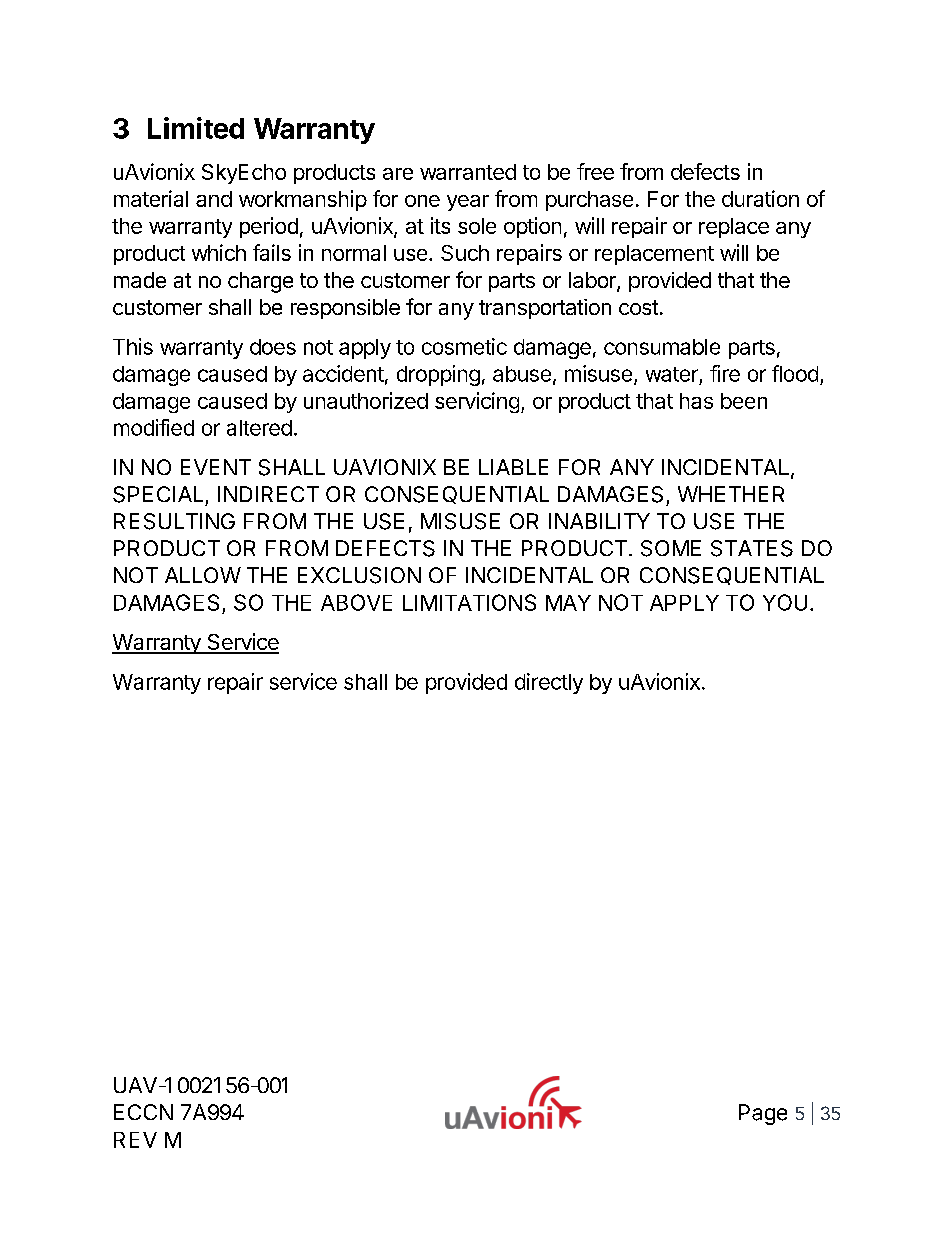  I want to click on duration, so click(760, 198).
